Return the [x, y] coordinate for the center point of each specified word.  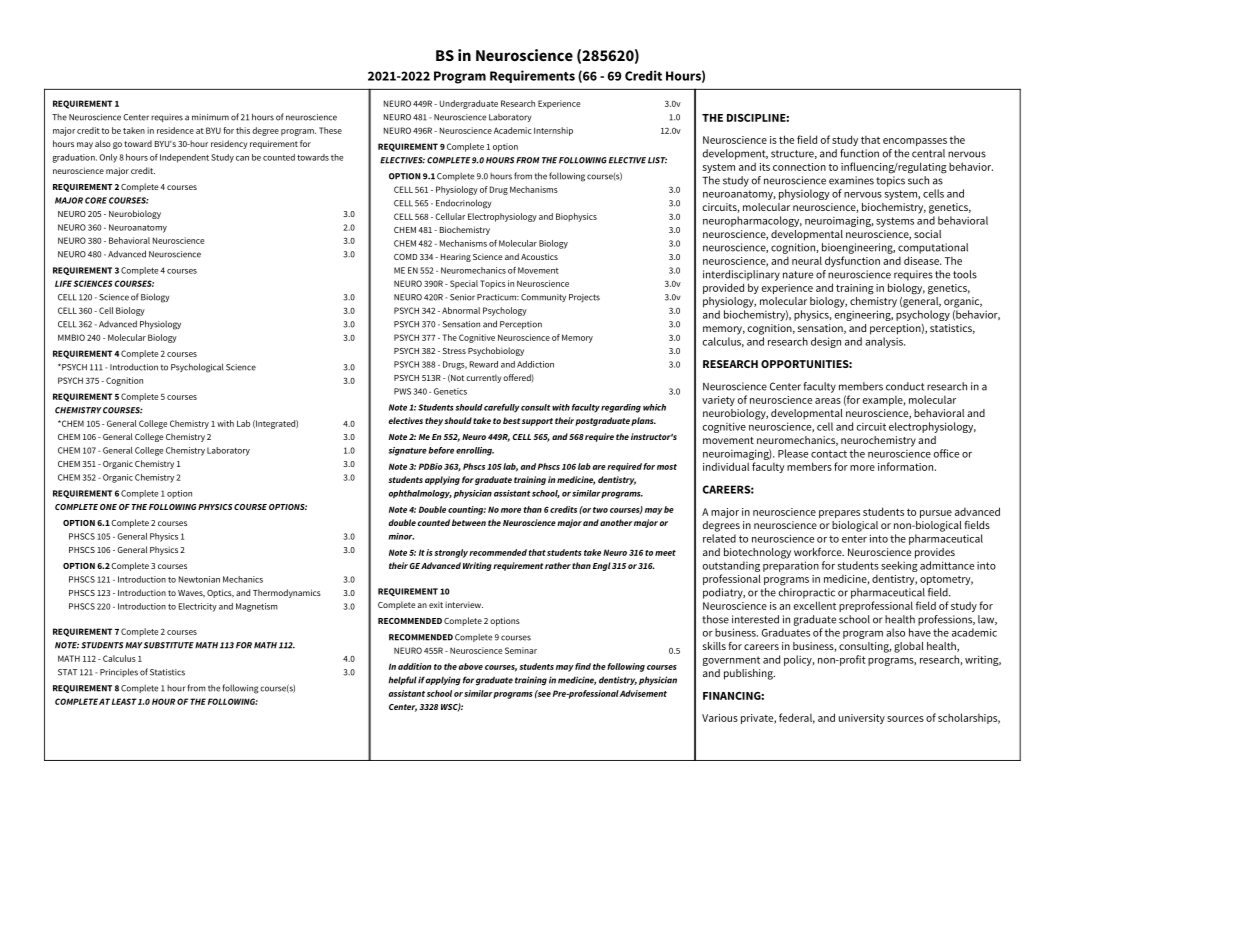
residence [175, 130]
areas [828, 401]
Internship [553, 131]
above [471, 666]
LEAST [124, 701]
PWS [402, 391]
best [511, 420]
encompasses [915, 142]
